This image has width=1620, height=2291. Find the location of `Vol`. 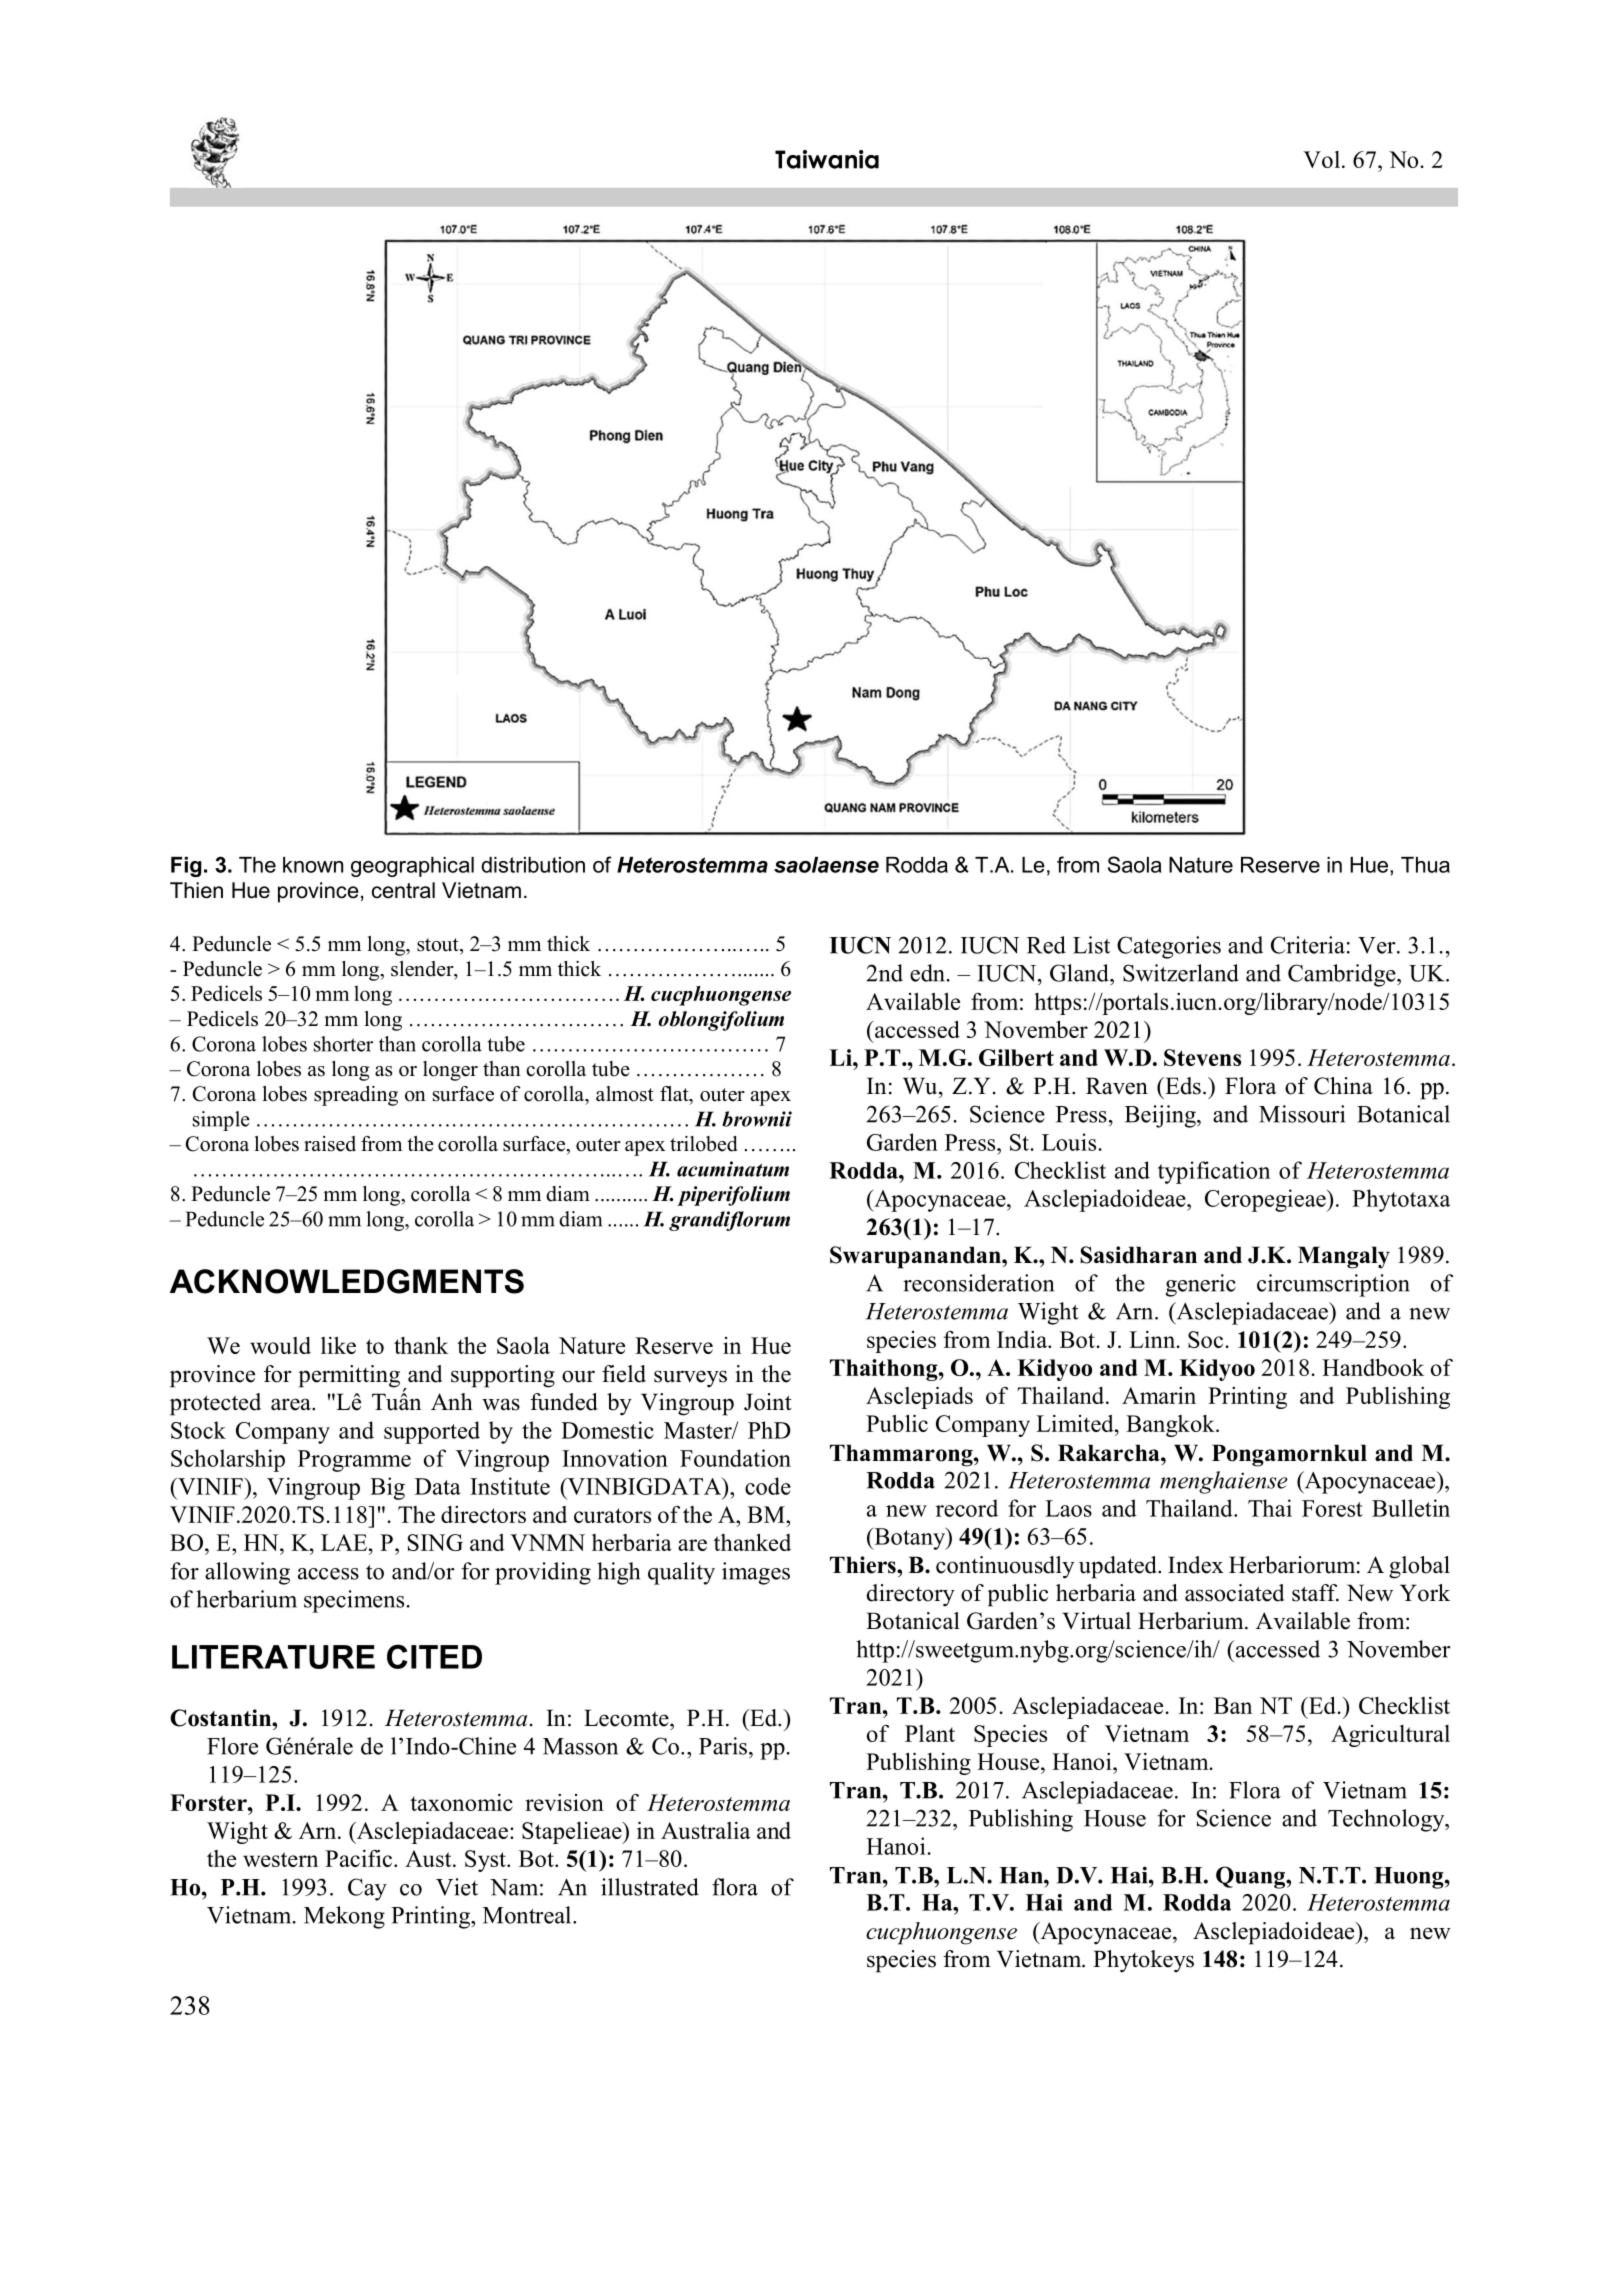

Vol is located at coordinates (1321, 159).
